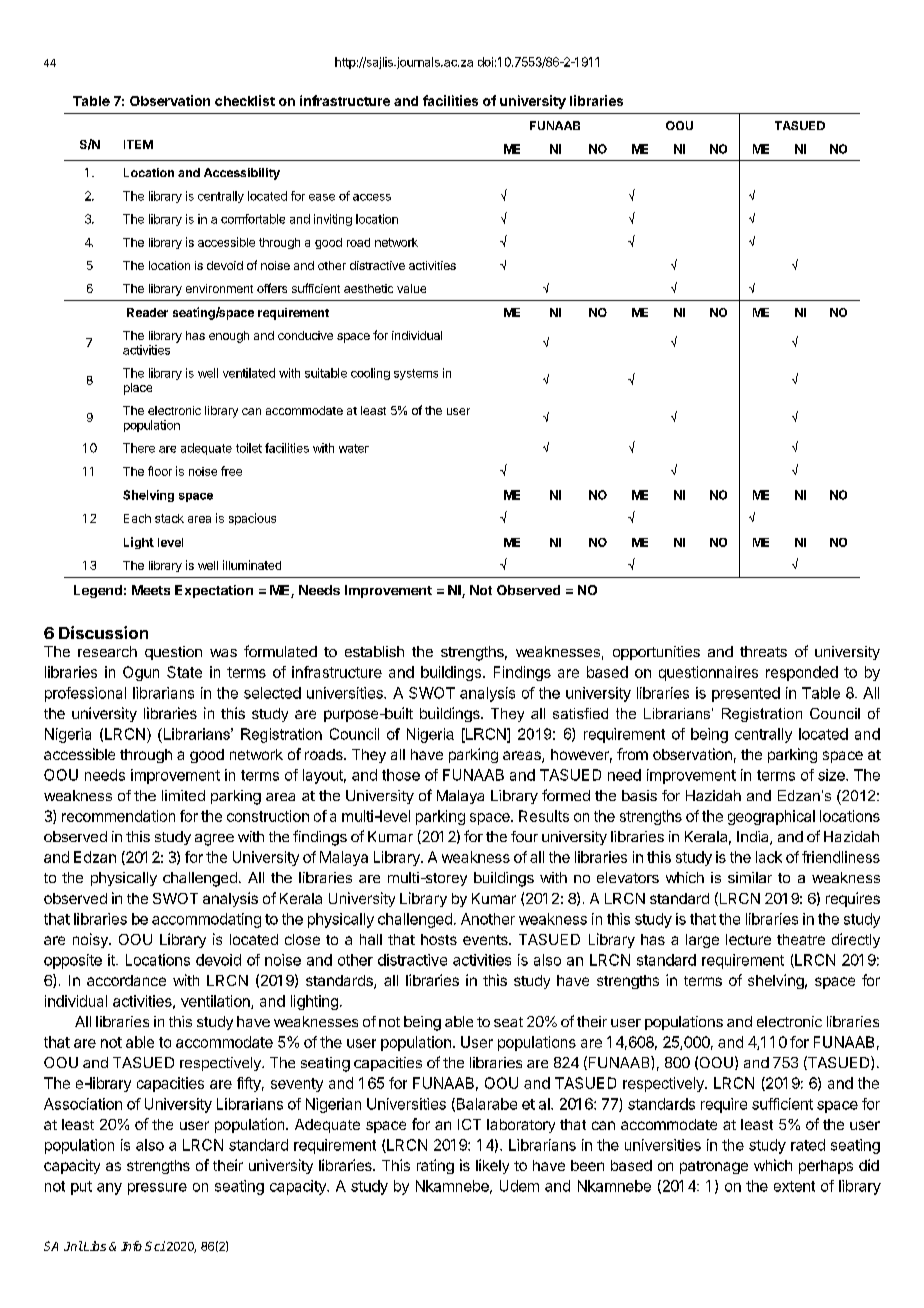 This document has width=924, height=1308. What do you see at coordinates (374, 651) in the document?
I see `establish` at bounding box center [374, 651].
